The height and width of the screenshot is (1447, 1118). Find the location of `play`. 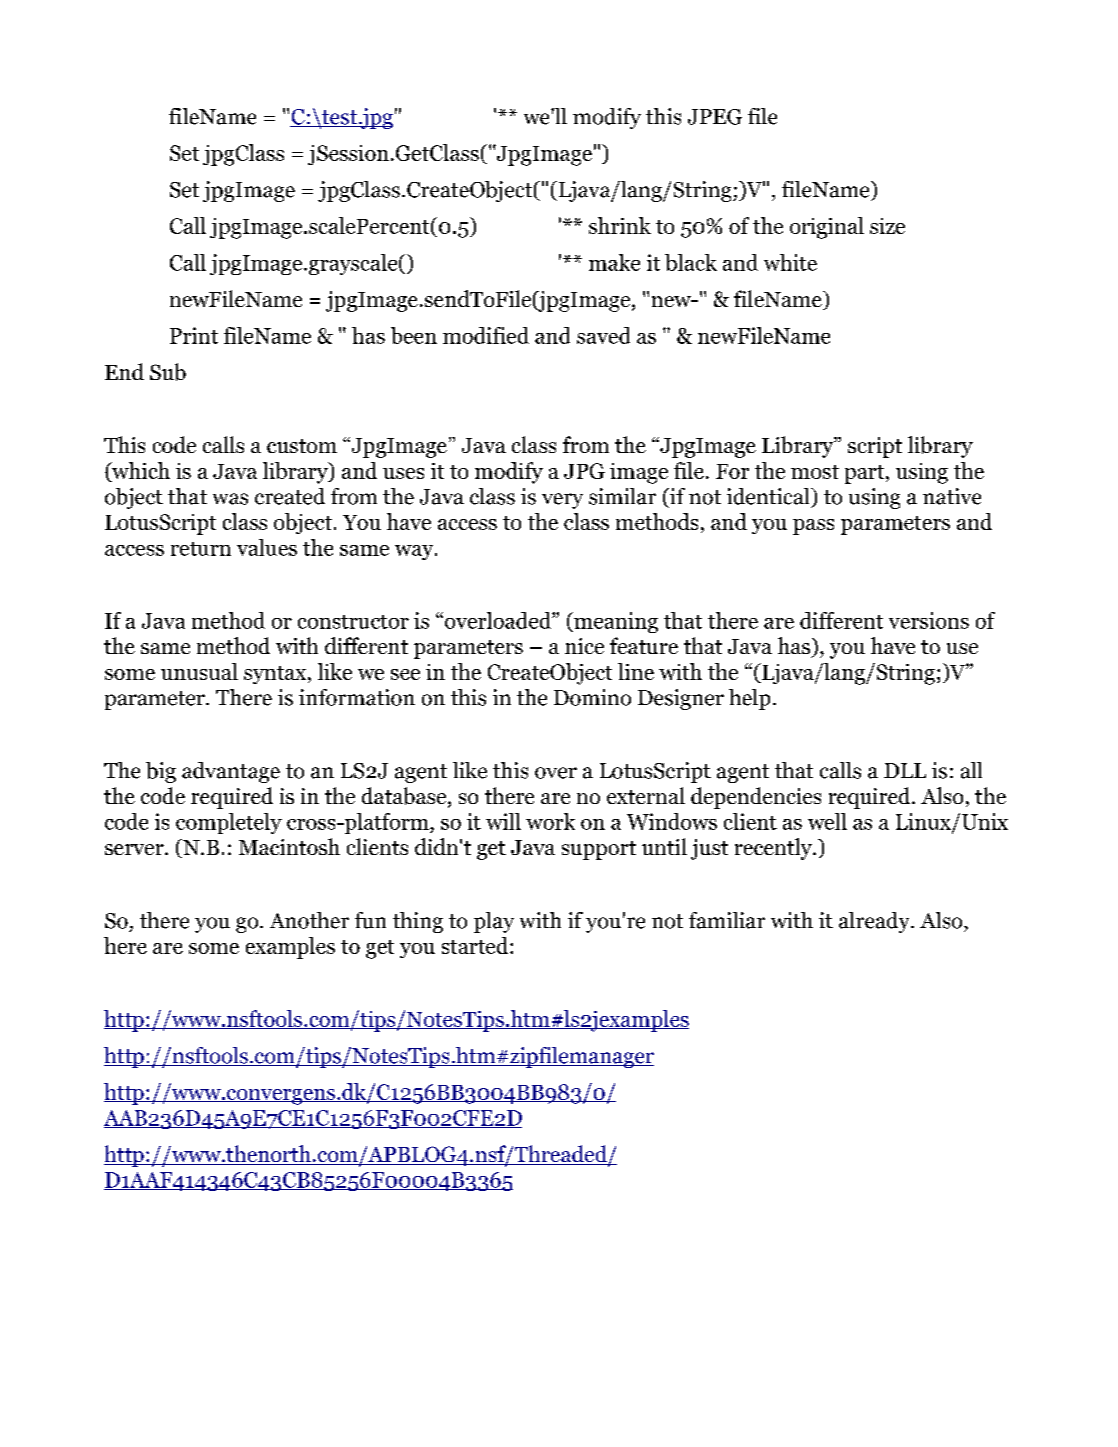

play is located at coordinates (494, 922).
